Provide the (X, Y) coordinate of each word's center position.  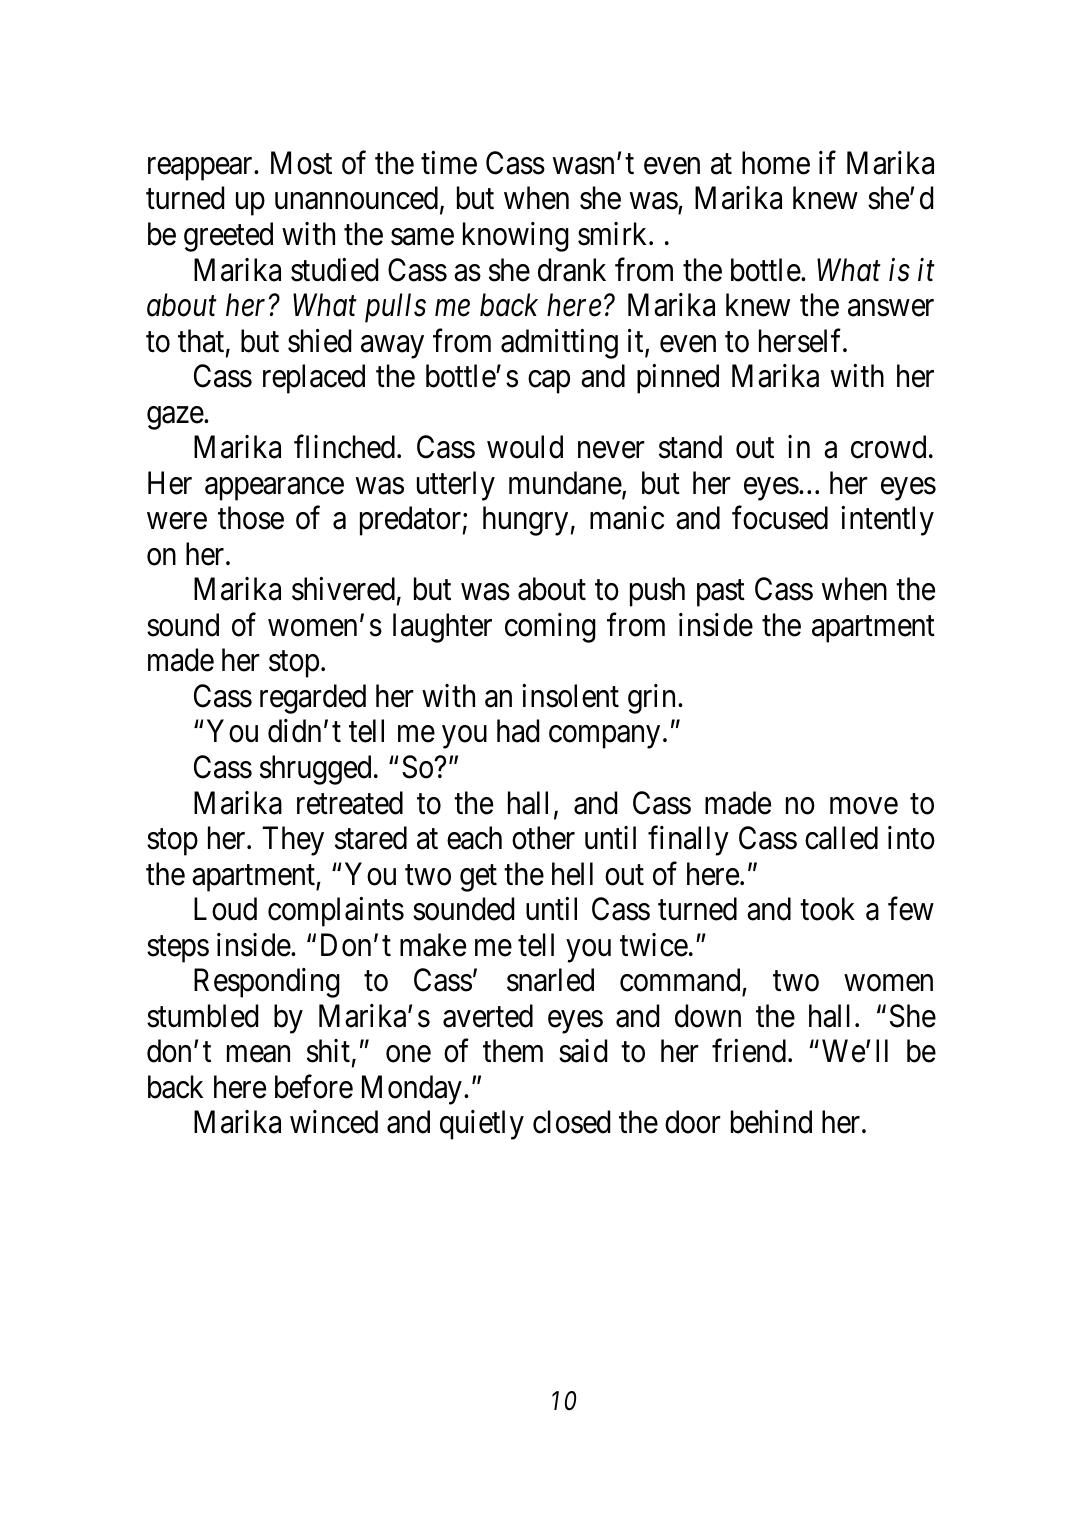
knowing (516, 237)
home (776, 163)
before (314, 1087)
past (721, 593)
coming (550, 628)
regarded (313, 699)
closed (571, 1122)
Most (301, 163)
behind (771, 1122)
